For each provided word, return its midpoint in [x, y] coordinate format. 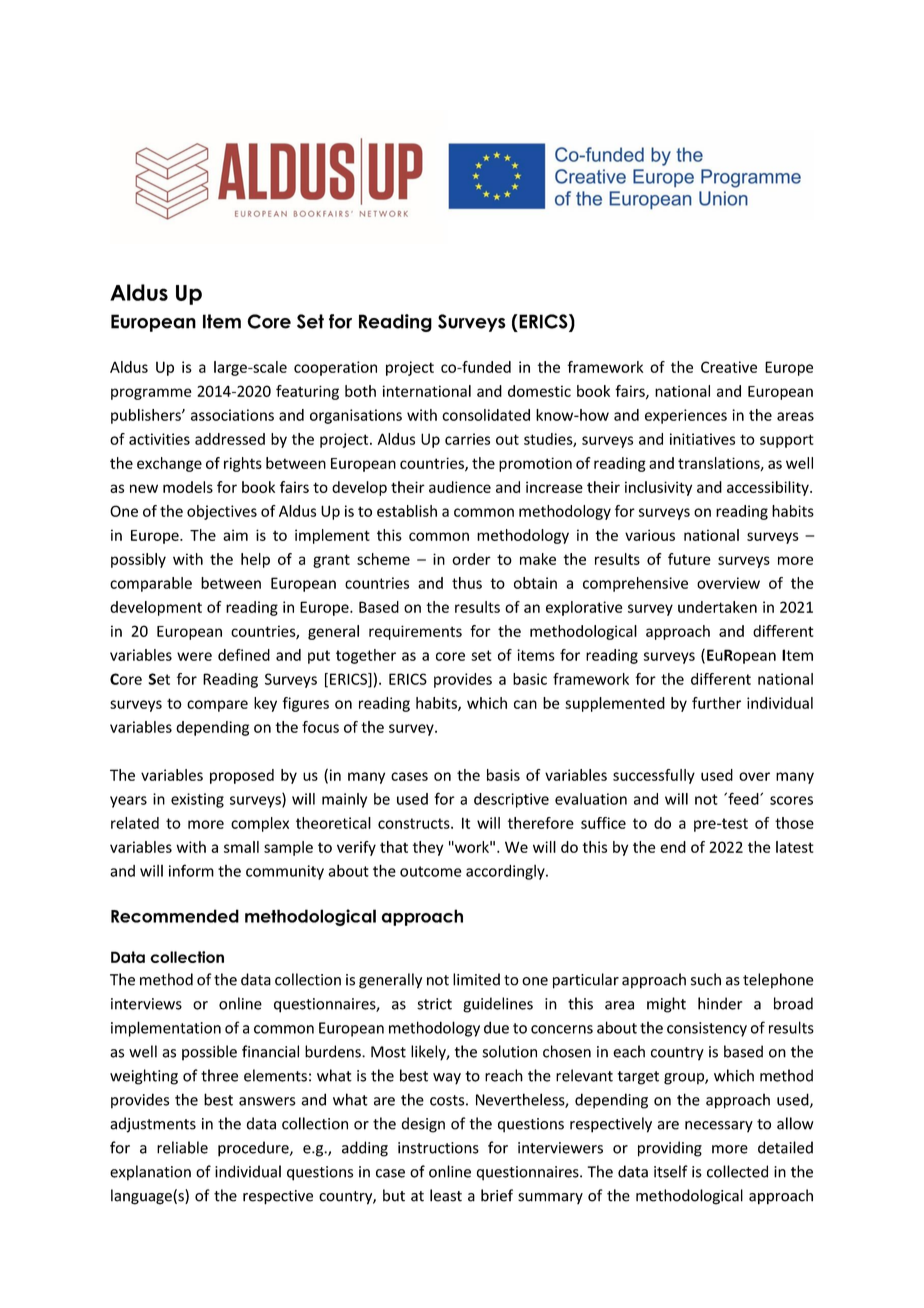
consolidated [486, 415]
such [706, 979]
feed [743, 798]
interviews [146, 1004]
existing [197, 800]
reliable [182, 1147]
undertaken [717, 607]
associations [232, 415]
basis [503, 775]
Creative [729, 367]
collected [737, 1171]
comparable [151, 584]
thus [467, 583]
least [446, 1195]
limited [476, 979]
